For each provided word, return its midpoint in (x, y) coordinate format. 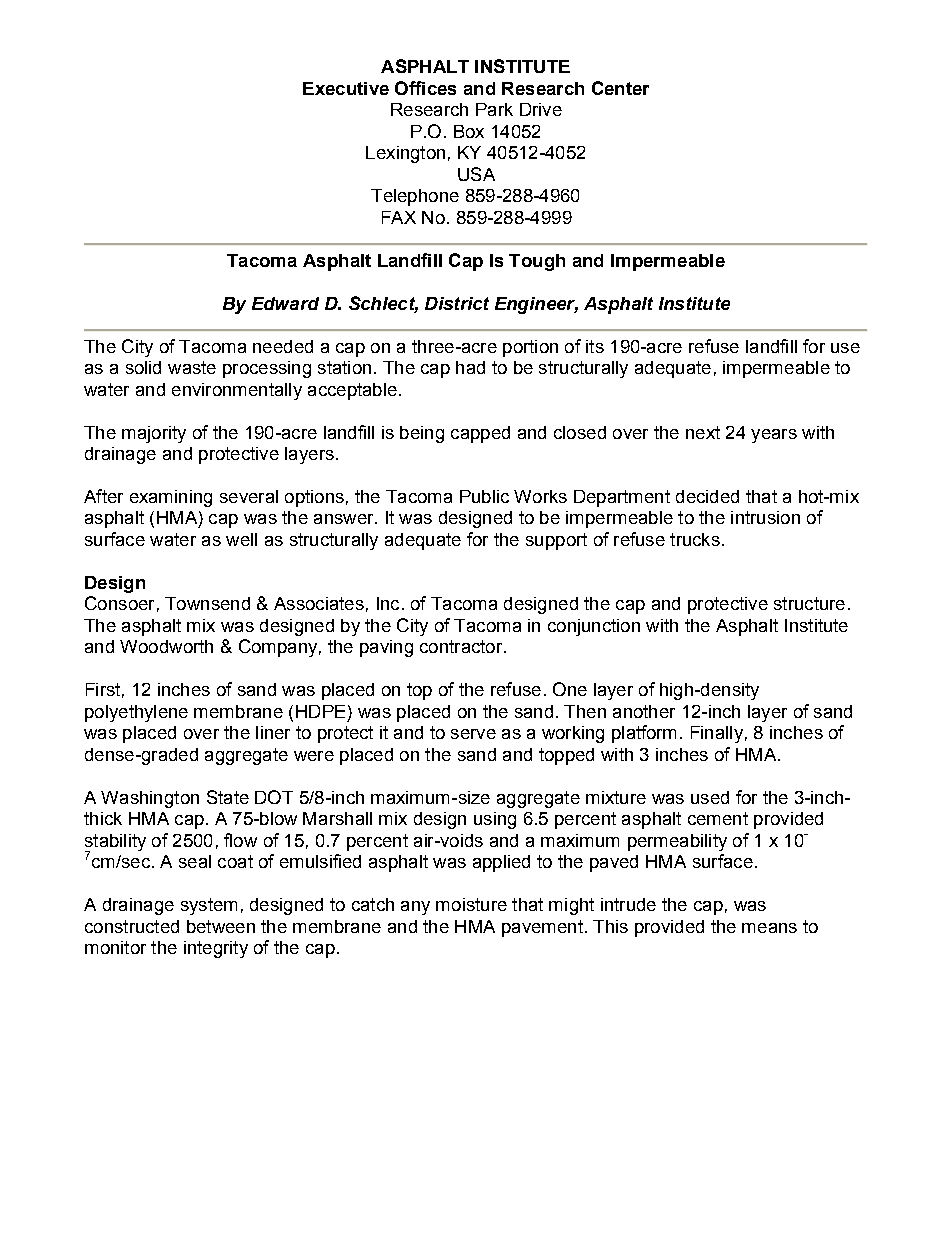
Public (484, 496)
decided (707, 496)
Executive (346, 88)
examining (171, 498)
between (221, 926)
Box (469, 131)
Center (620, 88)
